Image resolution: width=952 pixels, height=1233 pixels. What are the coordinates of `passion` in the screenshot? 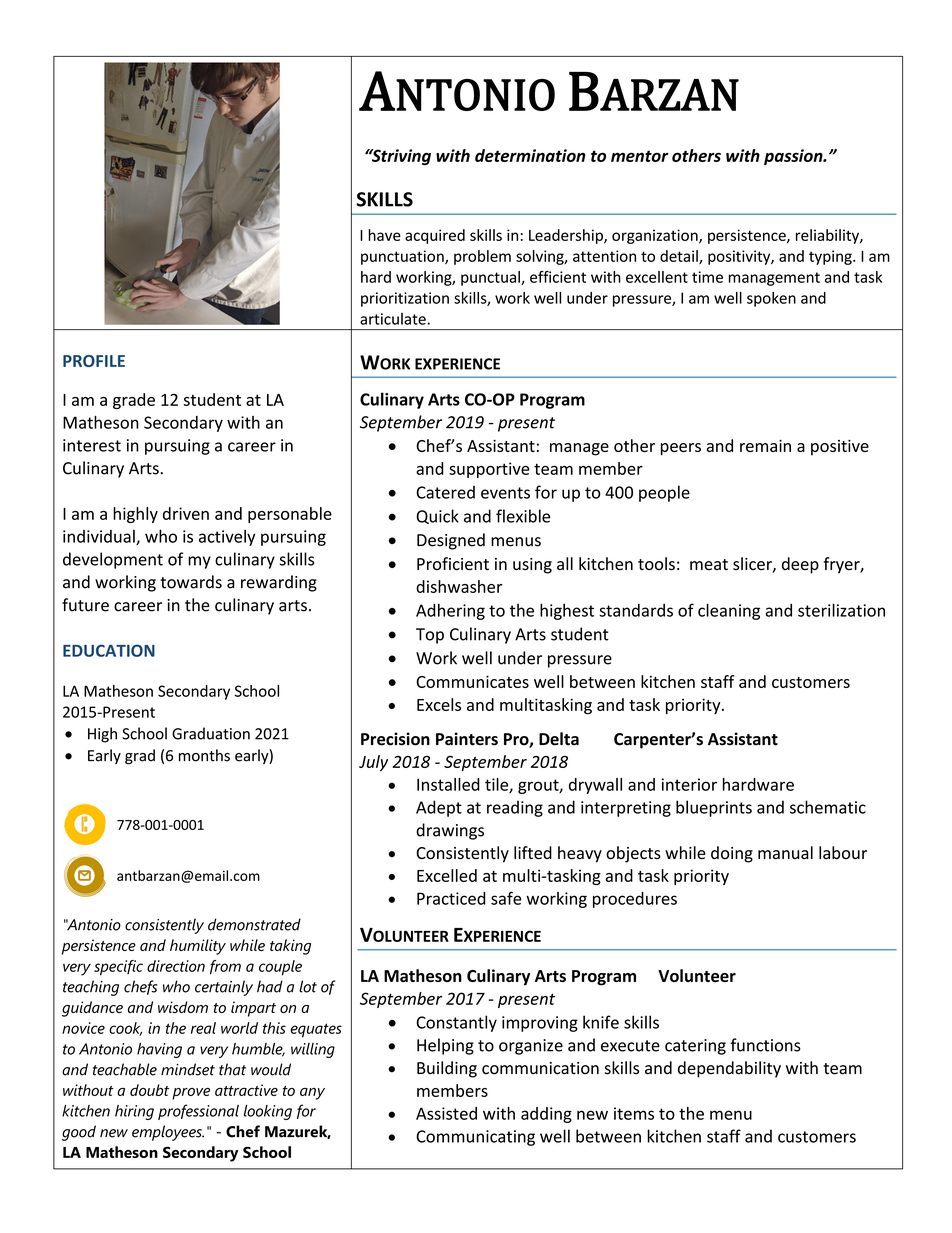 It's located at (794, 157).
